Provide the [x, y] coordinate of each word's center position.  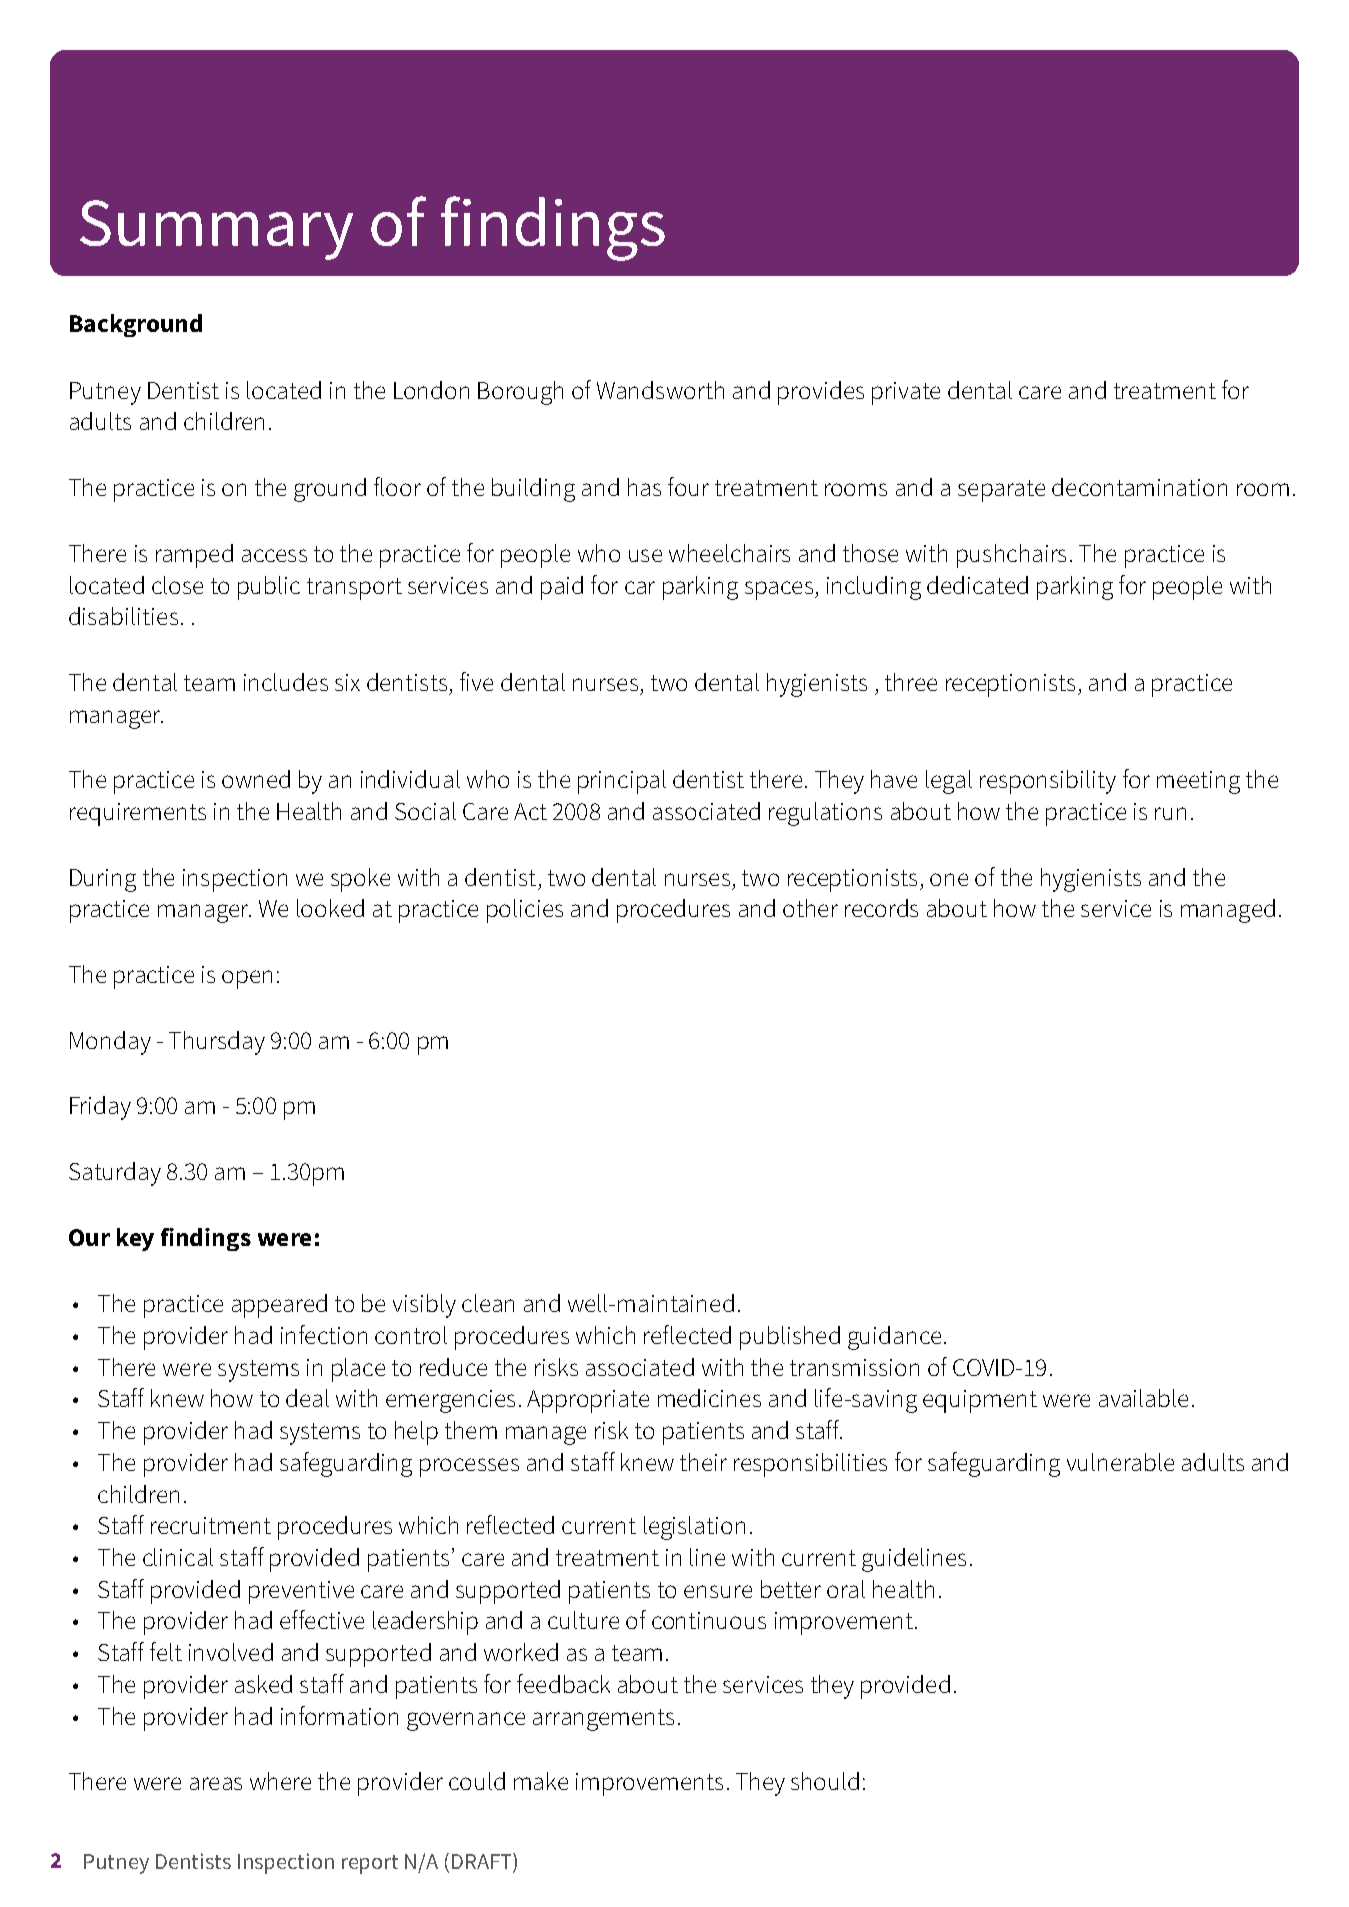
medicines [709, 1398]
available [1143, 1398]
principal [622, 782]
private [906, 393]
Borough [520, 393]
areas [216, 1783]
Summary [216, 230]
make [541, 1781]
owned [256, 779]
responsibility [1048, 782]
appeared [279, 1306]
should [825, 1781]
